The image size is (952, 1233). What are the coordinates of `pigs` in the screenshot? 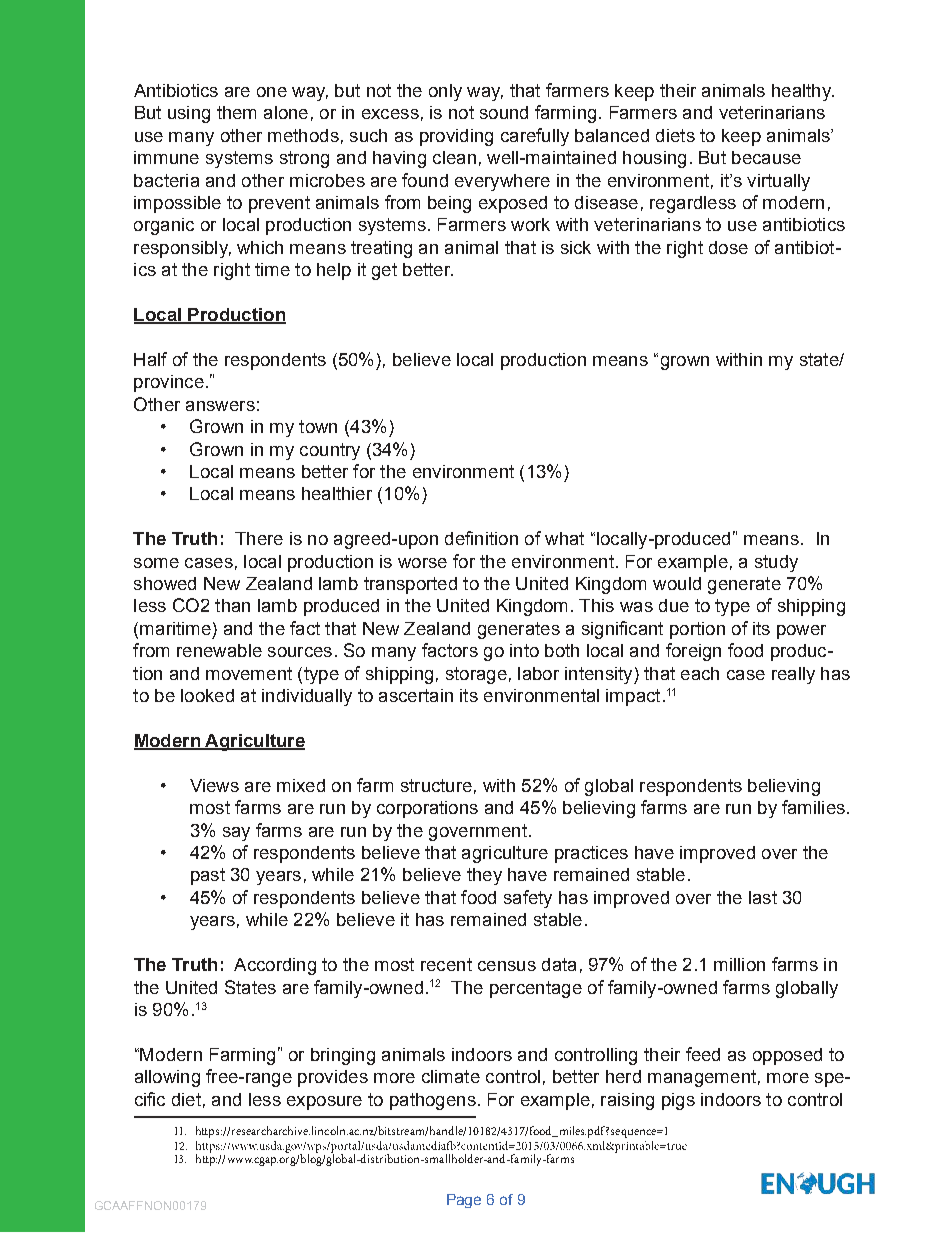 It's located at (678, 1101).
